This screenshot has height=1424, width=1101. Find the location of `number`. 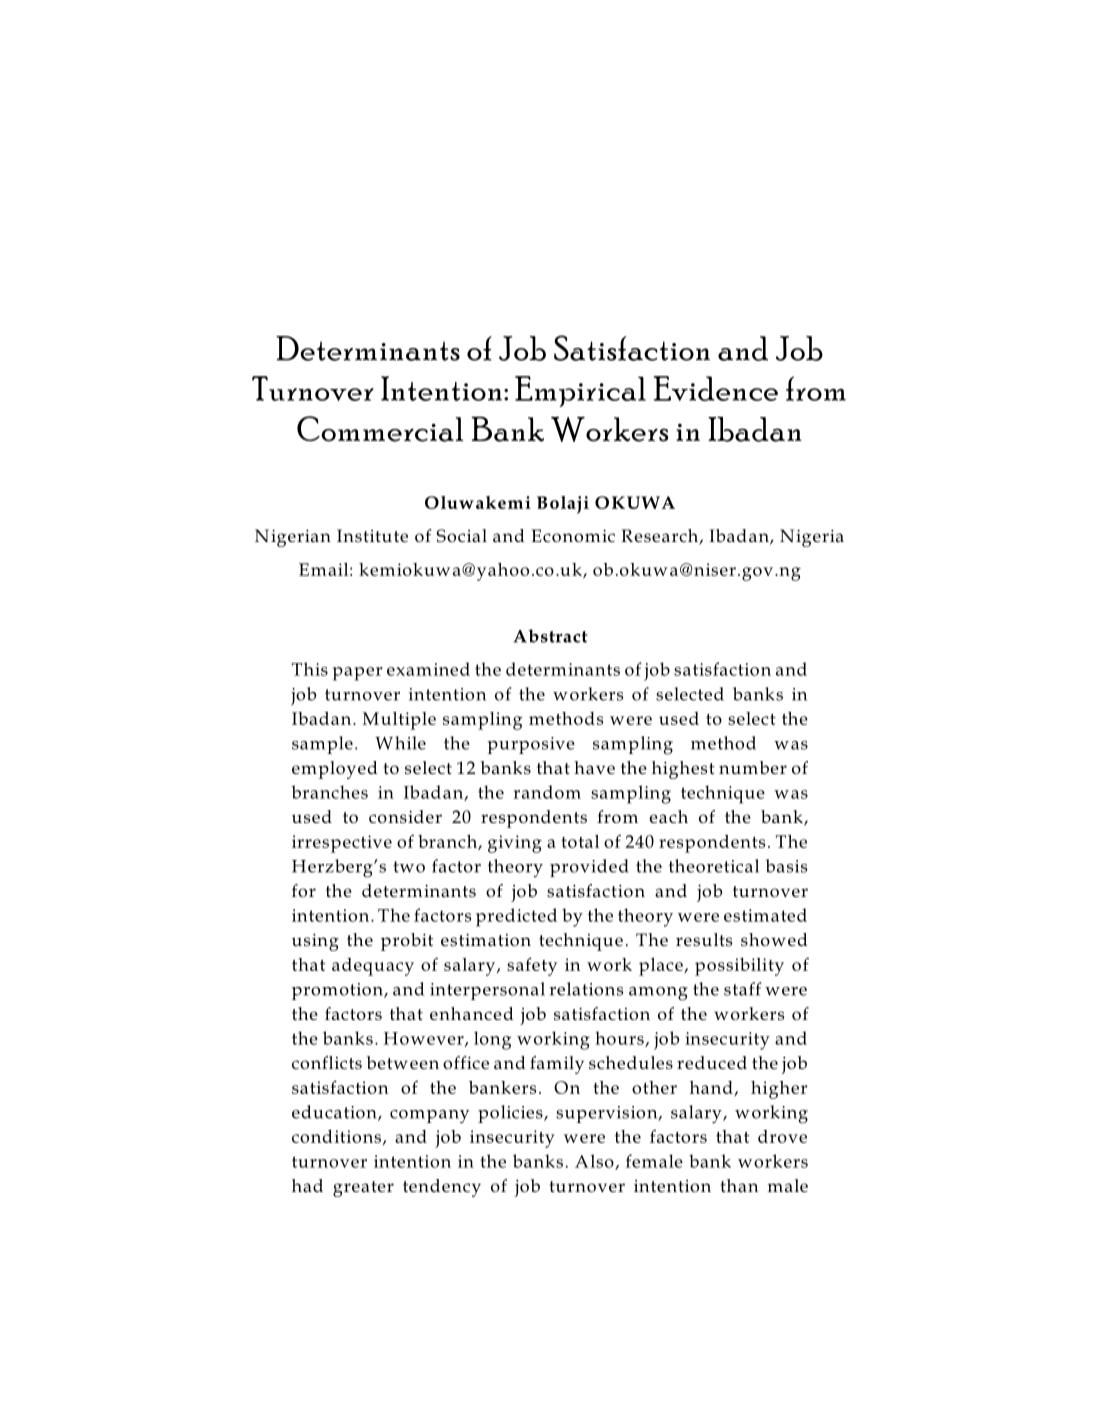

number is located at coordinates (753, 767).
